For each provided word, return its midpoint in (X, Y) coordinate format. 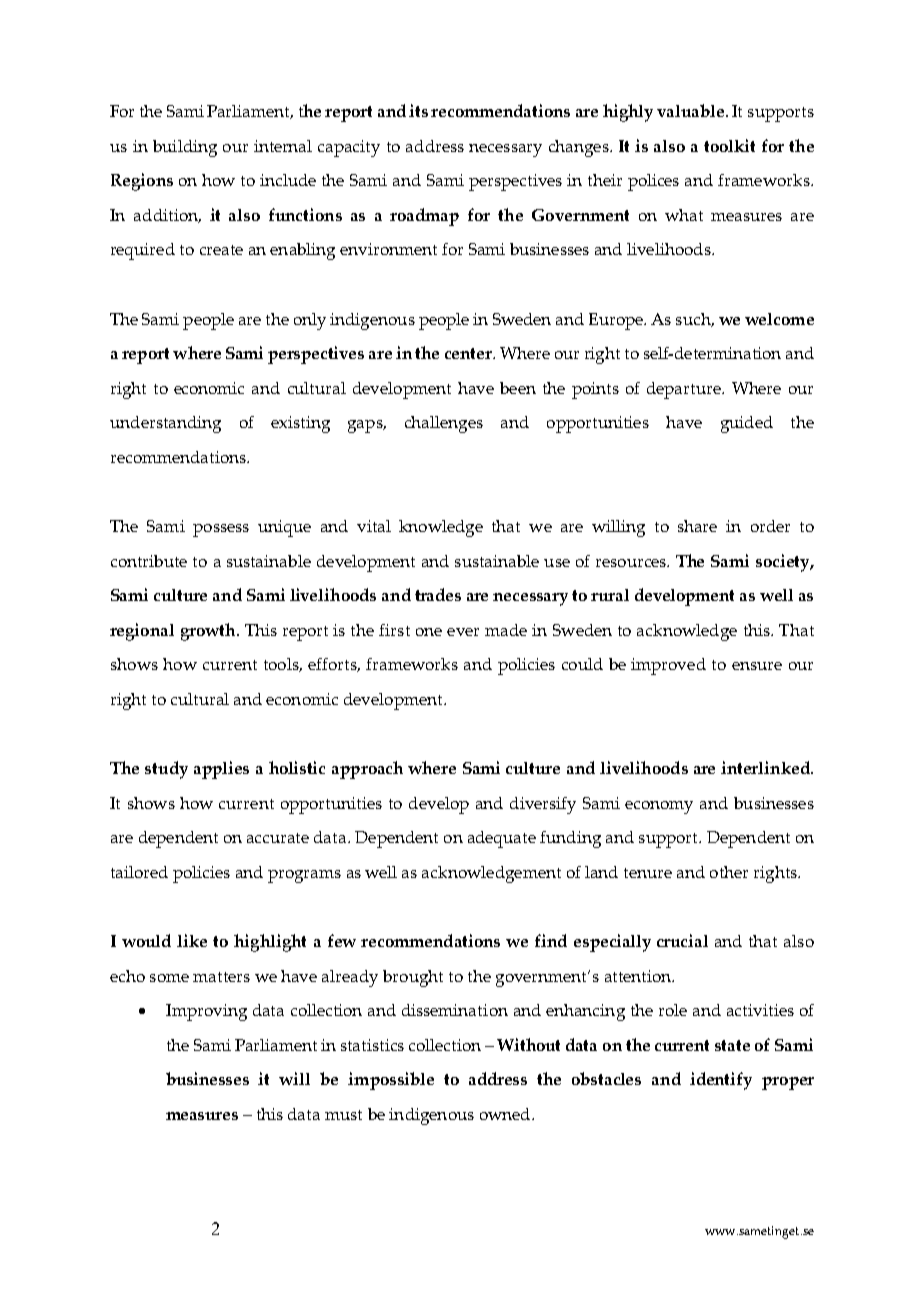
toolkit (729, 145)
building (185, 148)
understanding (165, 424)
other (729, 872)
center (469, 353)
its (418, 110)
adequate (502, 839)
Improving (206, 1012)
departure (685, 390)
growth (209, 632)
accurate (278, 838)
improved (668, 666)
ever (463, 632)
